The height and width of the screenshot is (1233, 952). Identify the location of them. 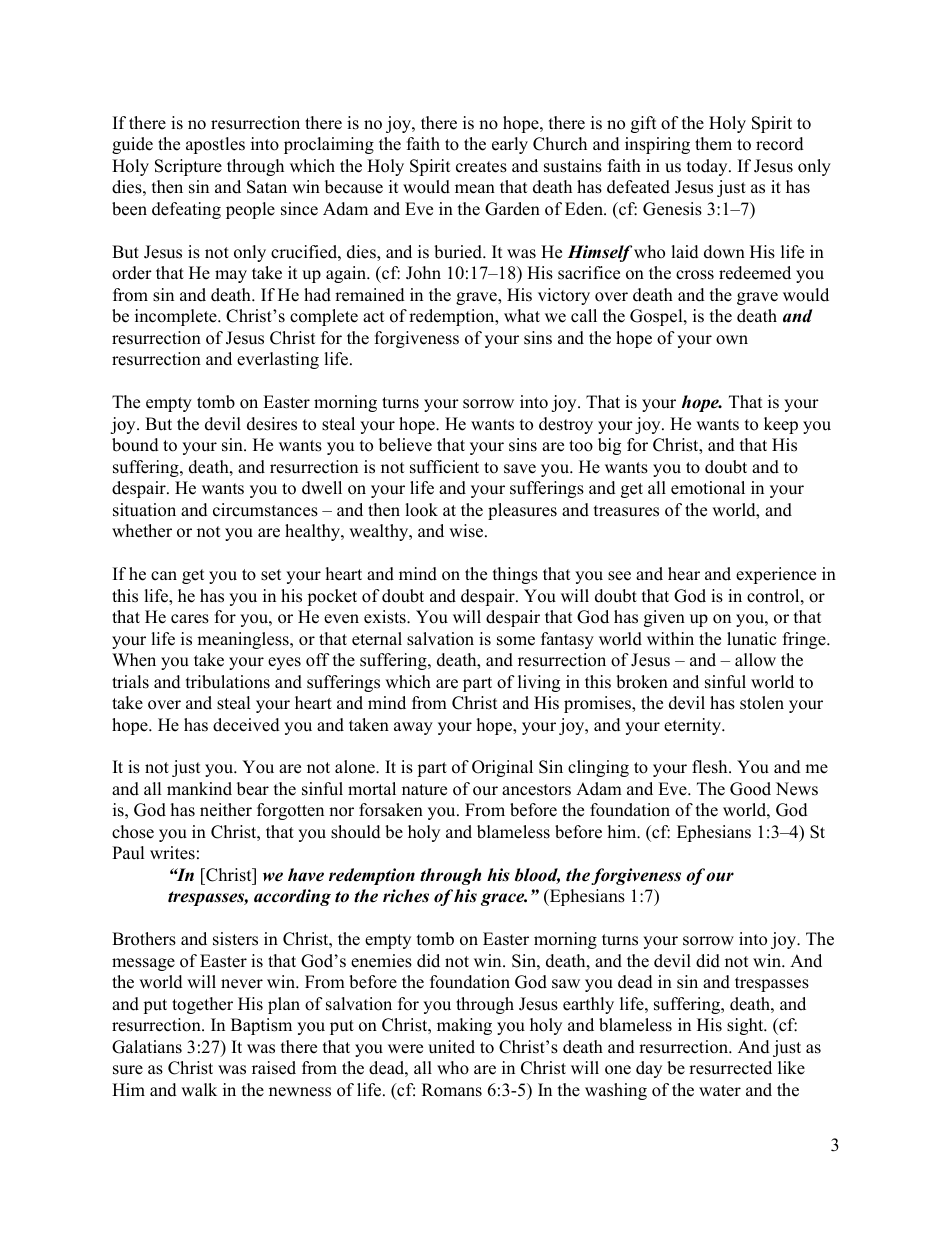
(713, 144).
